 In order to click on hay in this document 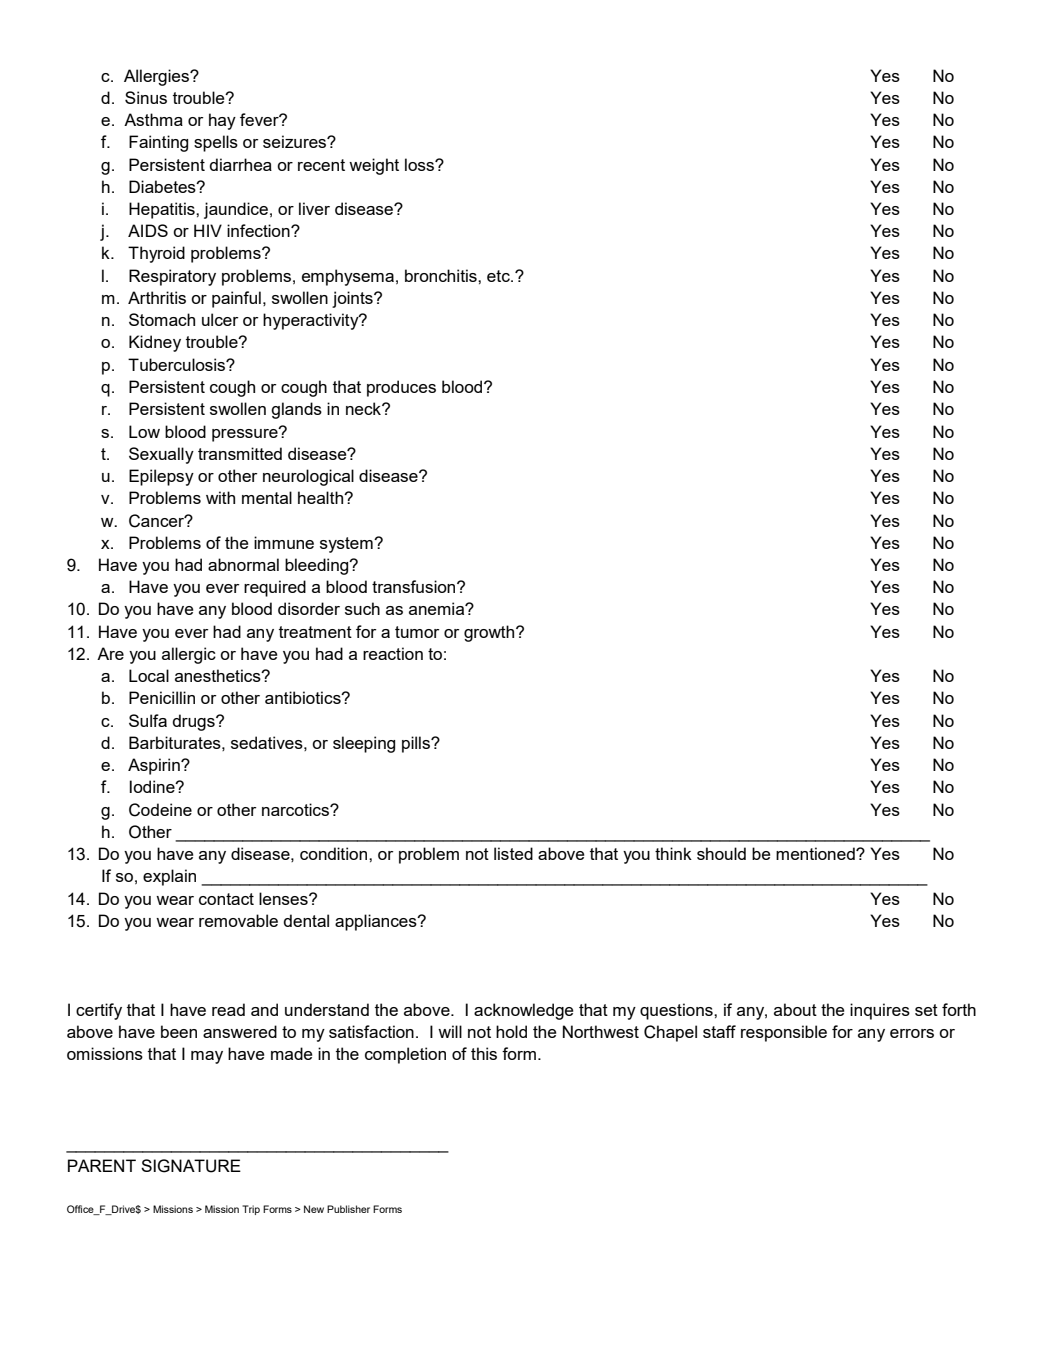, I will do `click(222, 121)`.
